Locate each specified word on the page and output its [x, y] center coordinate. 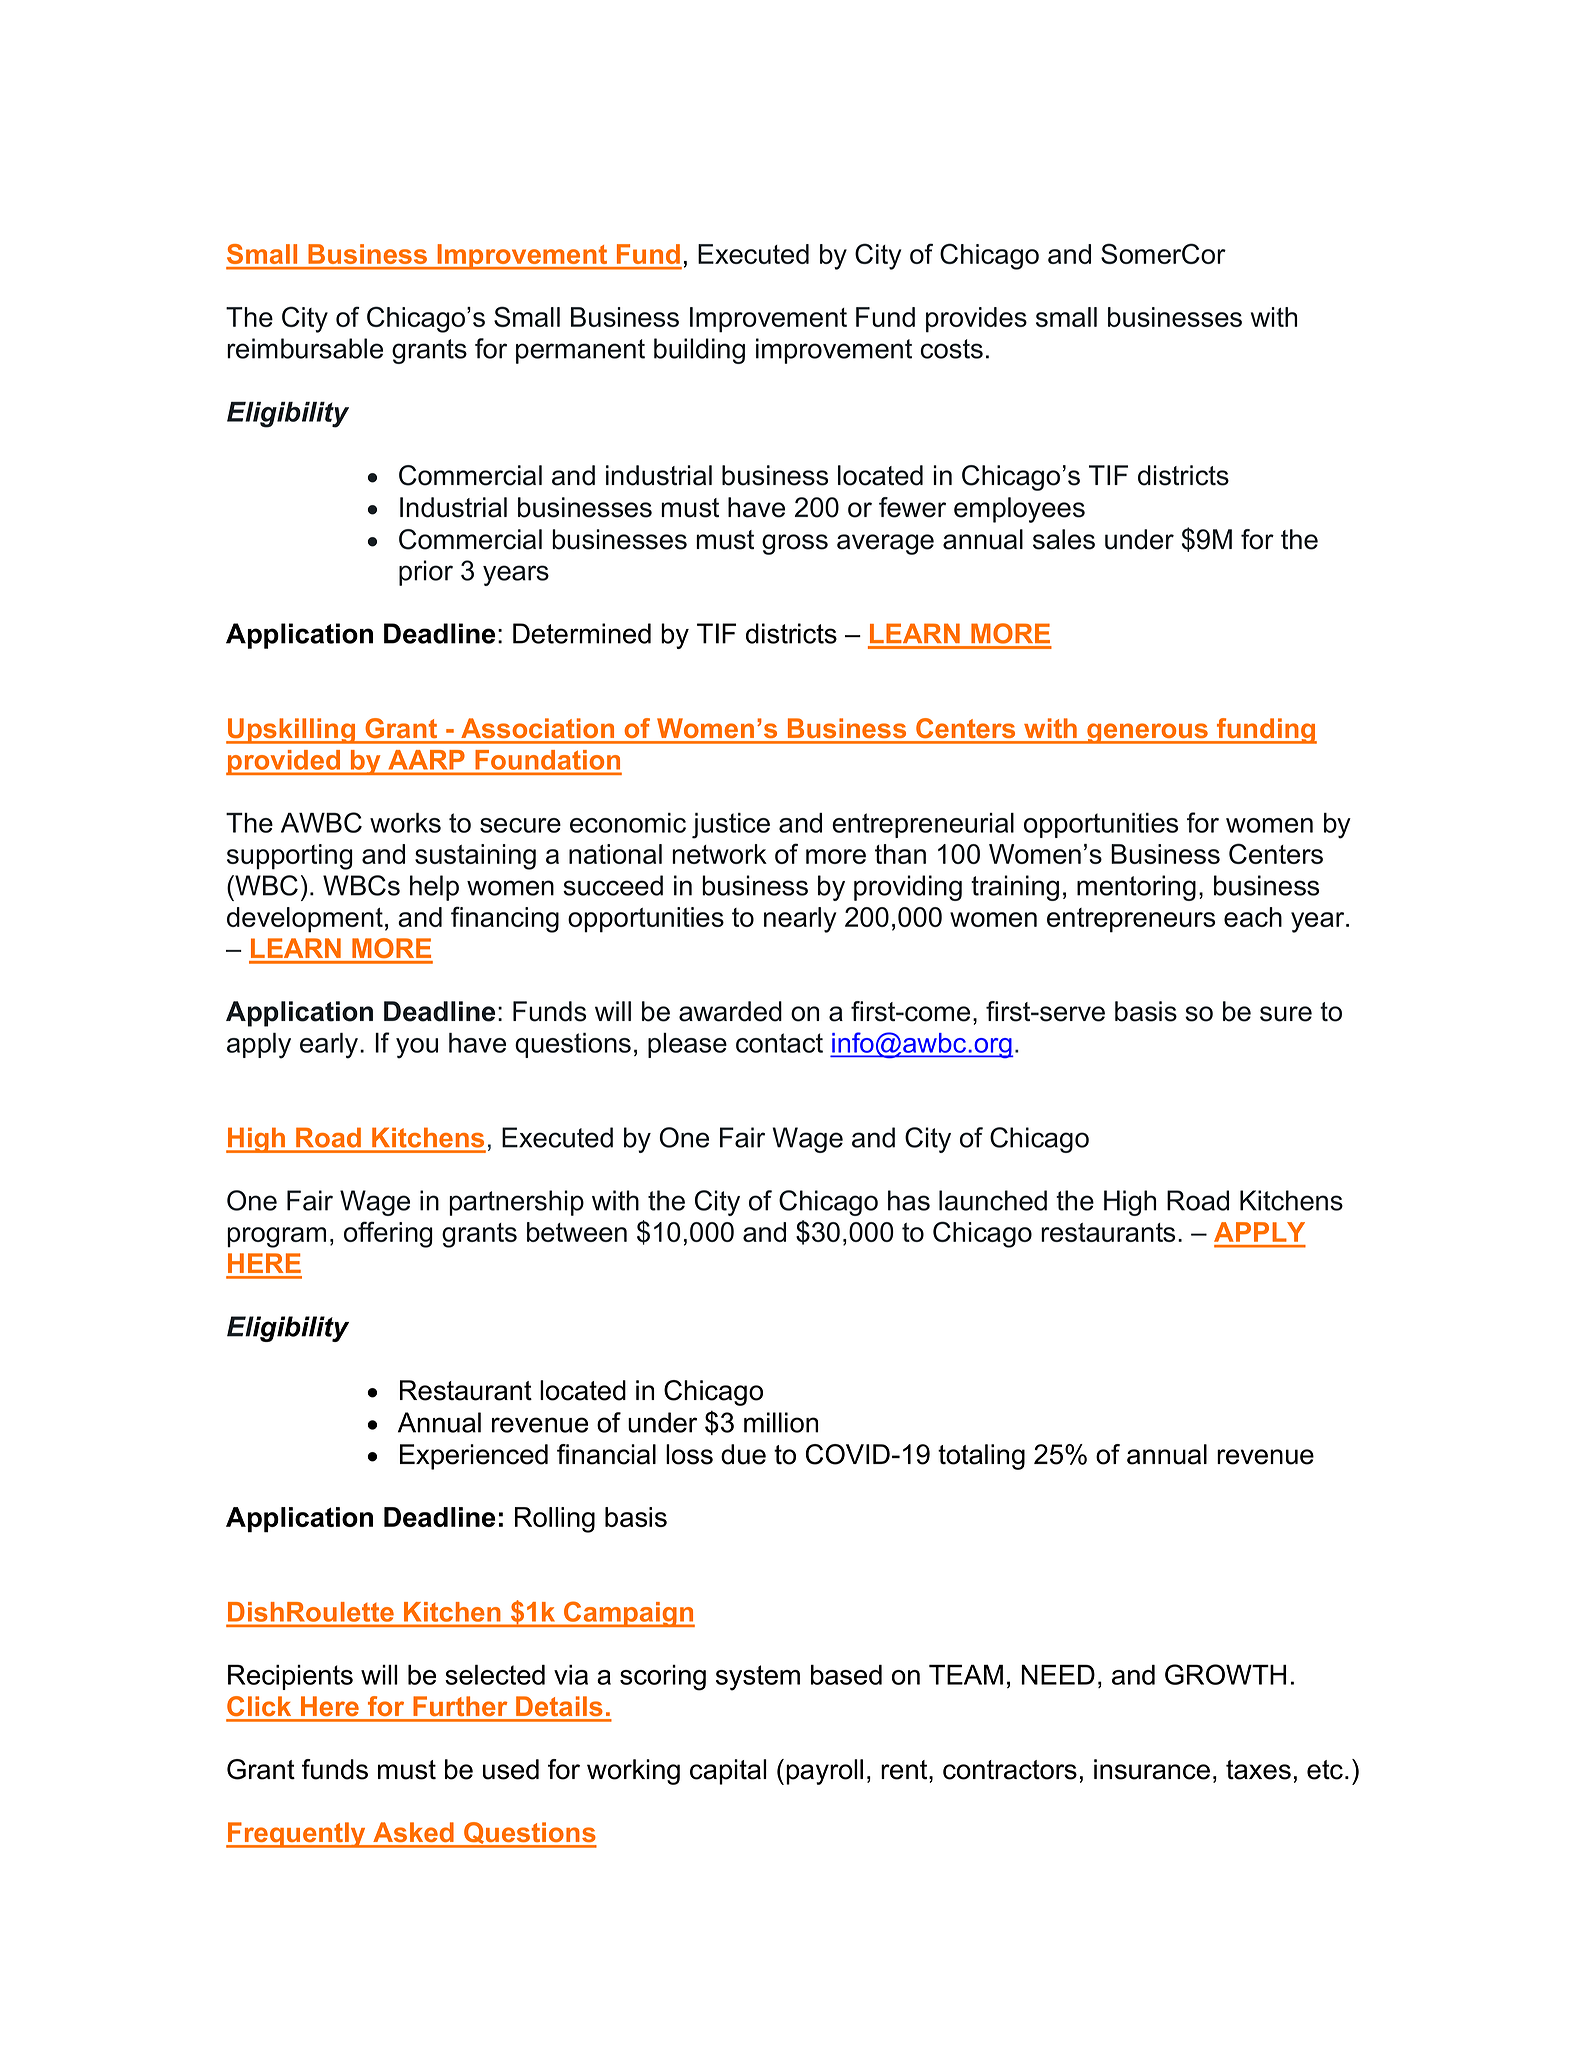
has [909, 1200]
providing [908, 888]
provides [976, 320]
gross [795, 544]
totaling [981, 1457]
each [1253, 917]
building [699, 351]
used [511, 1769]
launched [993, 1200]
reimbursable [305, 348]
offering [388, 1234]
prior [426, 573]
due [743, 1454]
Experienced [474, 1457]
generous [1147, 733]
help [434, 888]
